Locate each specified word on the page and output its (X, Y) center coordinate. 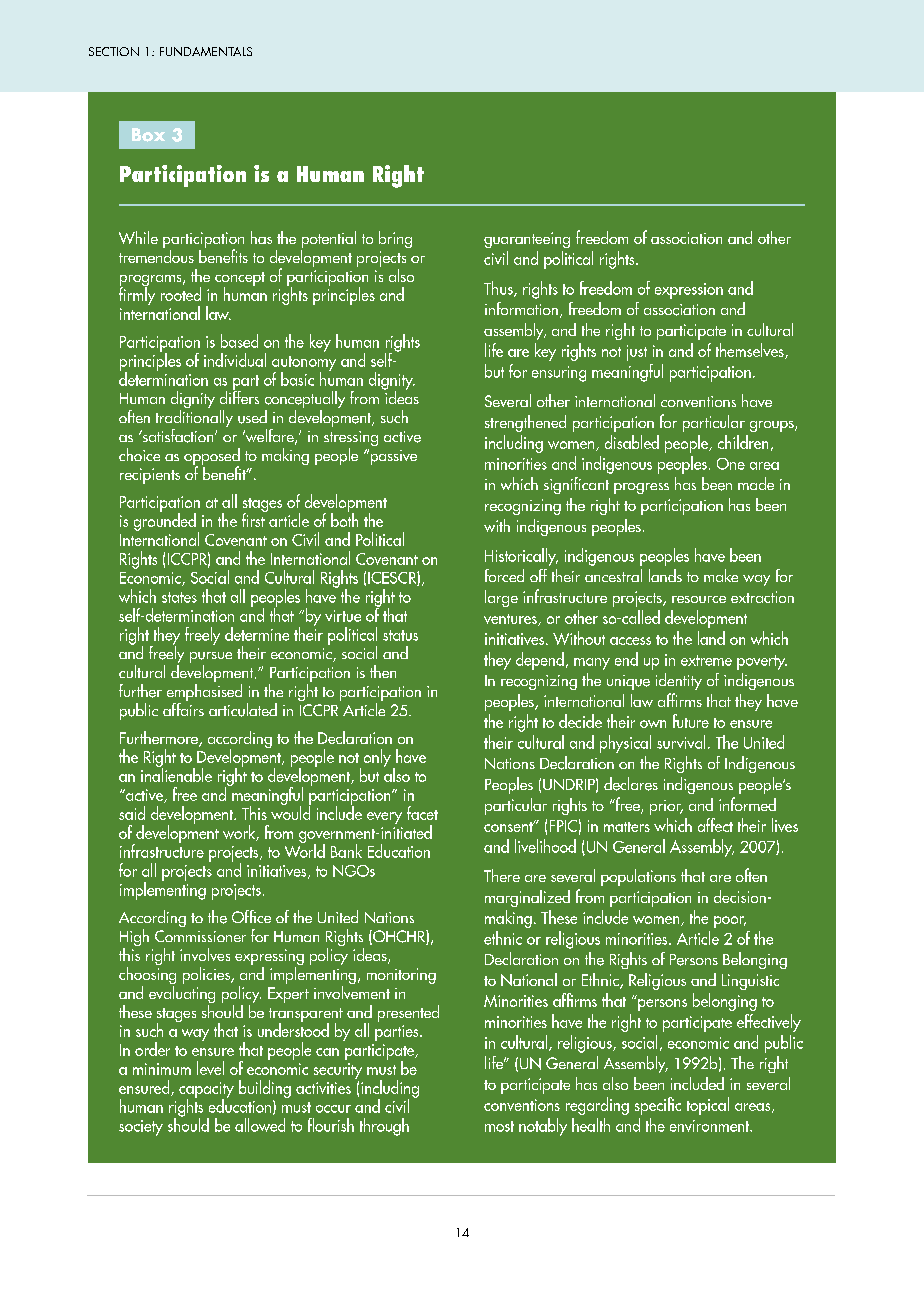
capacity (206, 1091)
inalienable (176, 774)
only (377, 758)
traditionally (194, 418)
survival (681, 742)
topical (708, 1106)
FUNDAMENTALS (206, 51)
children (743, 442)
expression (689, 291)
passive (392, 457)
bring (395, 239)
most (499, 1126)
